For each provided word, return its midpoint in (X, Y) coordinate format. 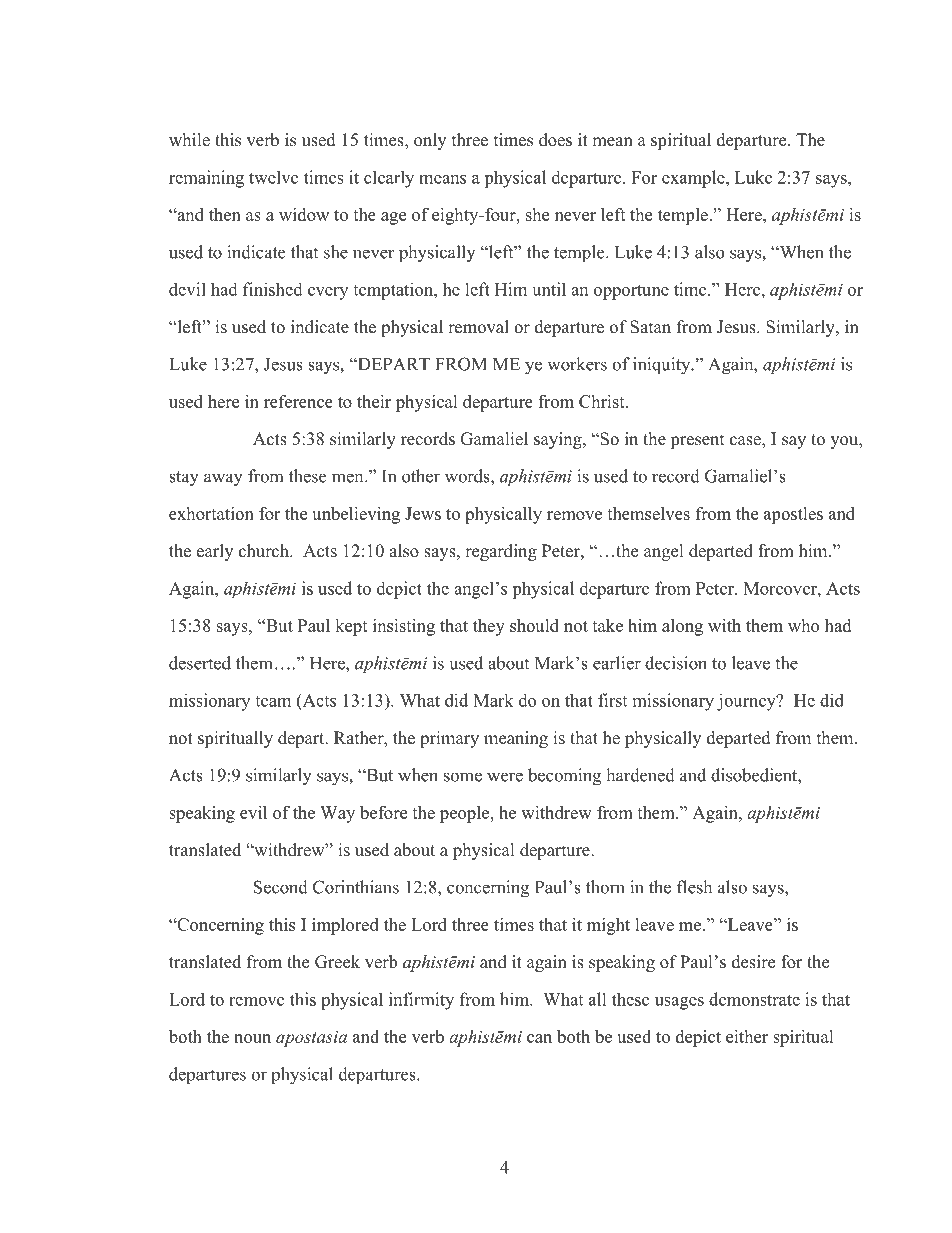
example (694, 179)
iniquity (663, 366)
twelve (273, 177)
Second (281, 887)
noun (252, 1038)
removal (478, 327)
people (466, 814)
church (265, 551)
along (682, 627)
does (555, 140)
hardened (640, 775)
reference (298, 401)
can (539, 1038)
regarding (501, 552)
